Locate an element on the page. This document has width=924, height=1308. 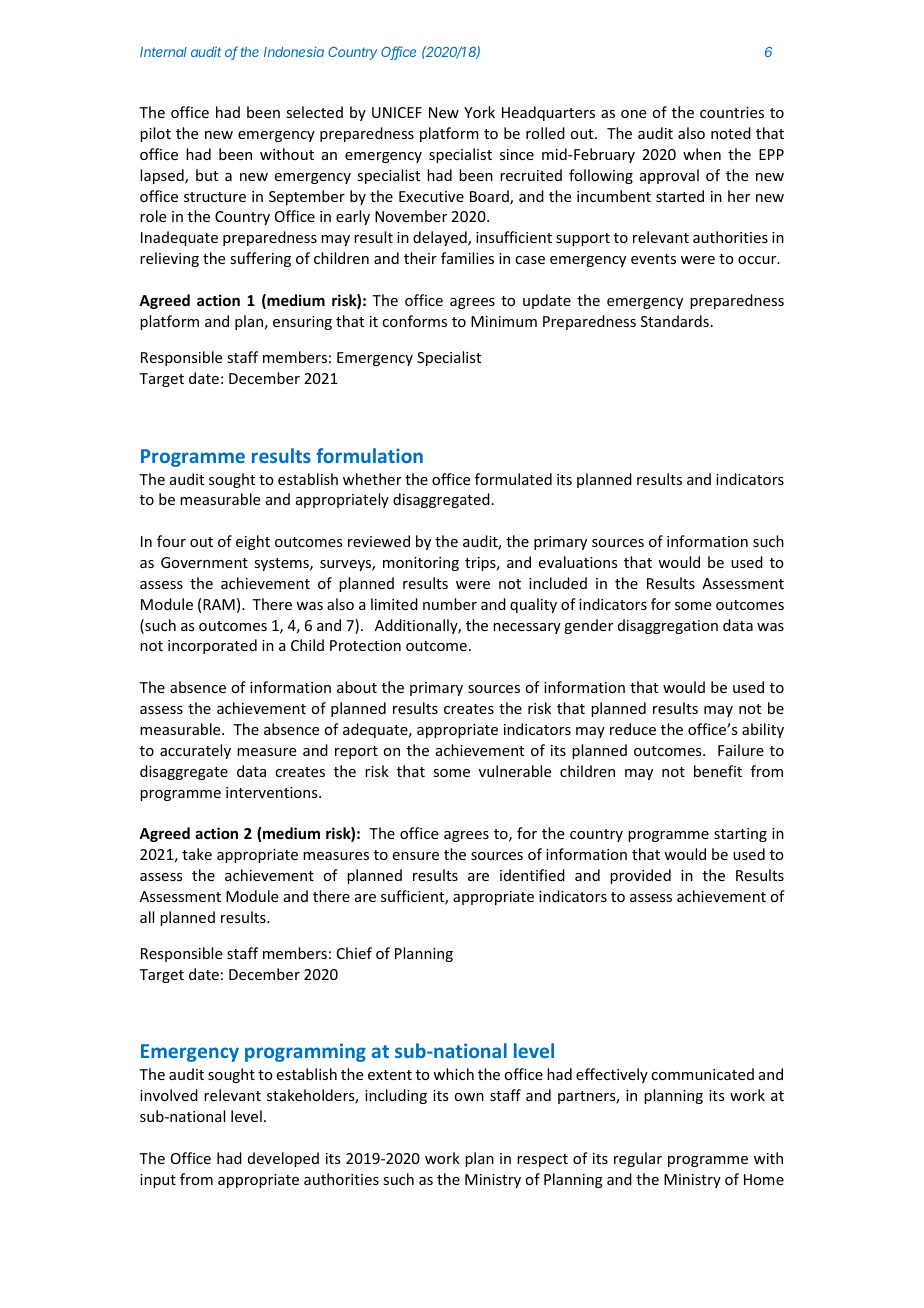
Internal is located at coordinates (163, 52).
